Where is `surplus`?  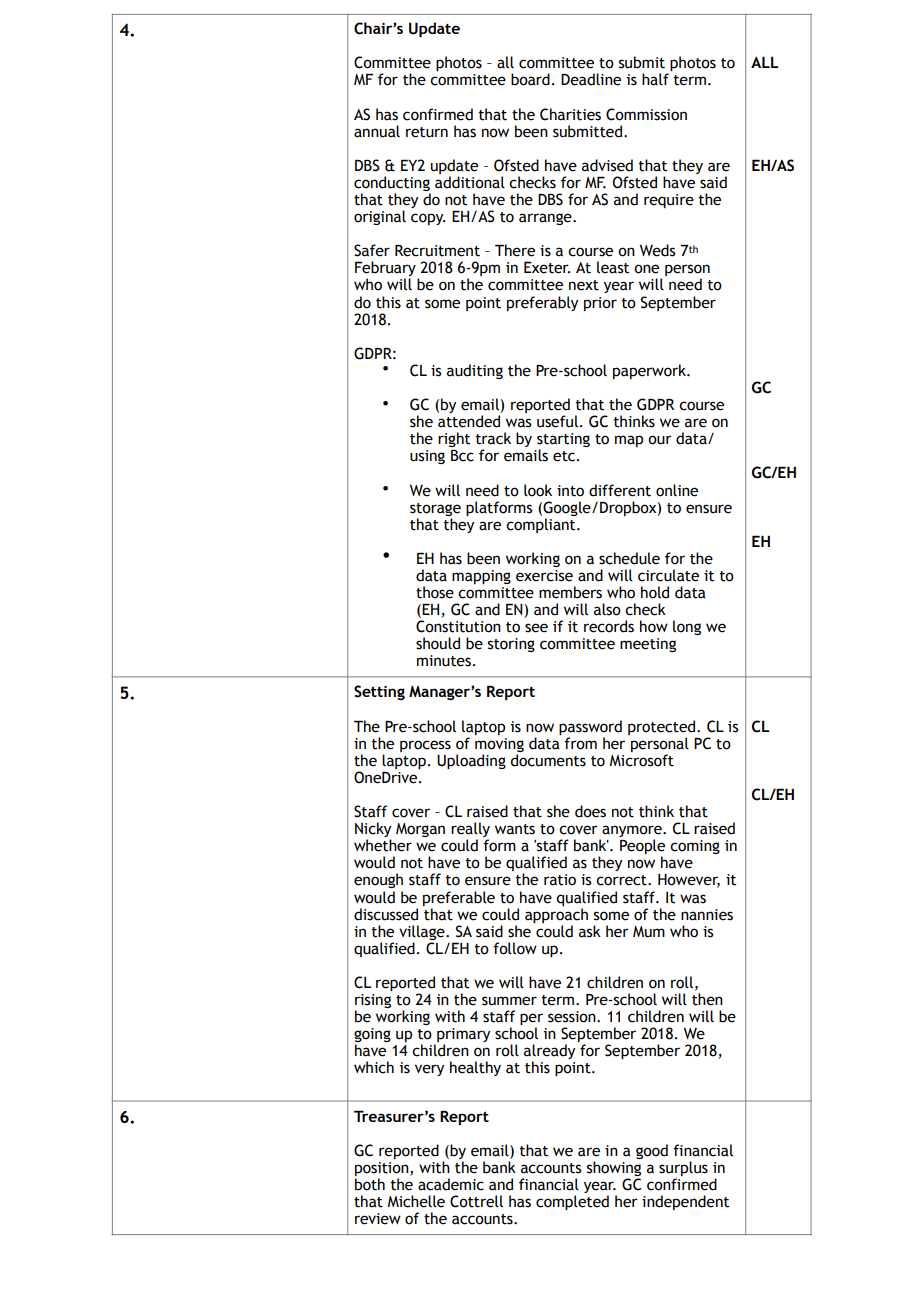
surplus is located at coordinates (683, 1168).
